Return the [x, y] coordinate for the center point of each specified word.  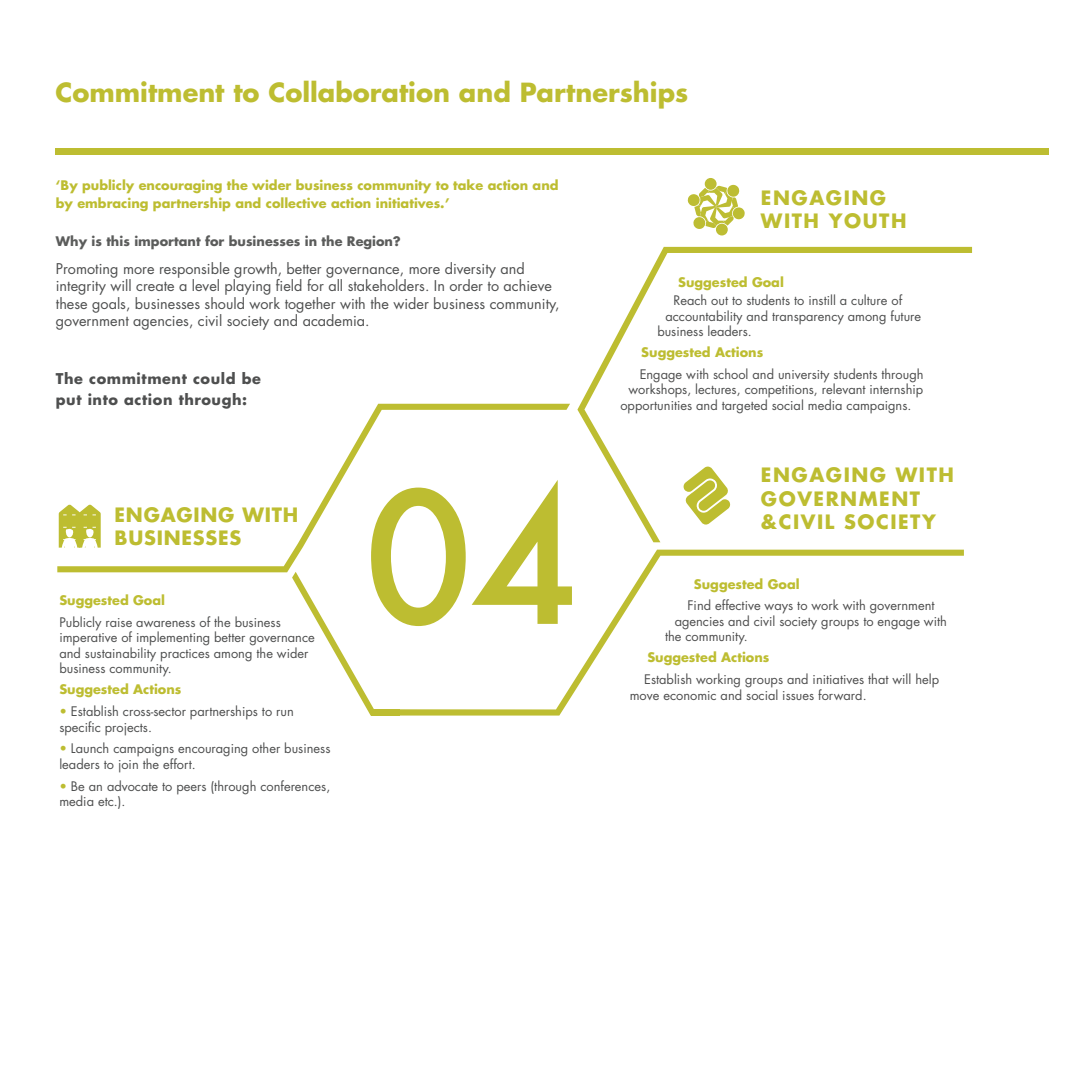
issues [798, 695]
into [103, 399]
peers [191, 790]
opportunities [656, 407]
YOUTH [867, 221]
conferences [294, 786]
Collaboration [359, 92]
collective [296, 202]
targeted [744, 406]
